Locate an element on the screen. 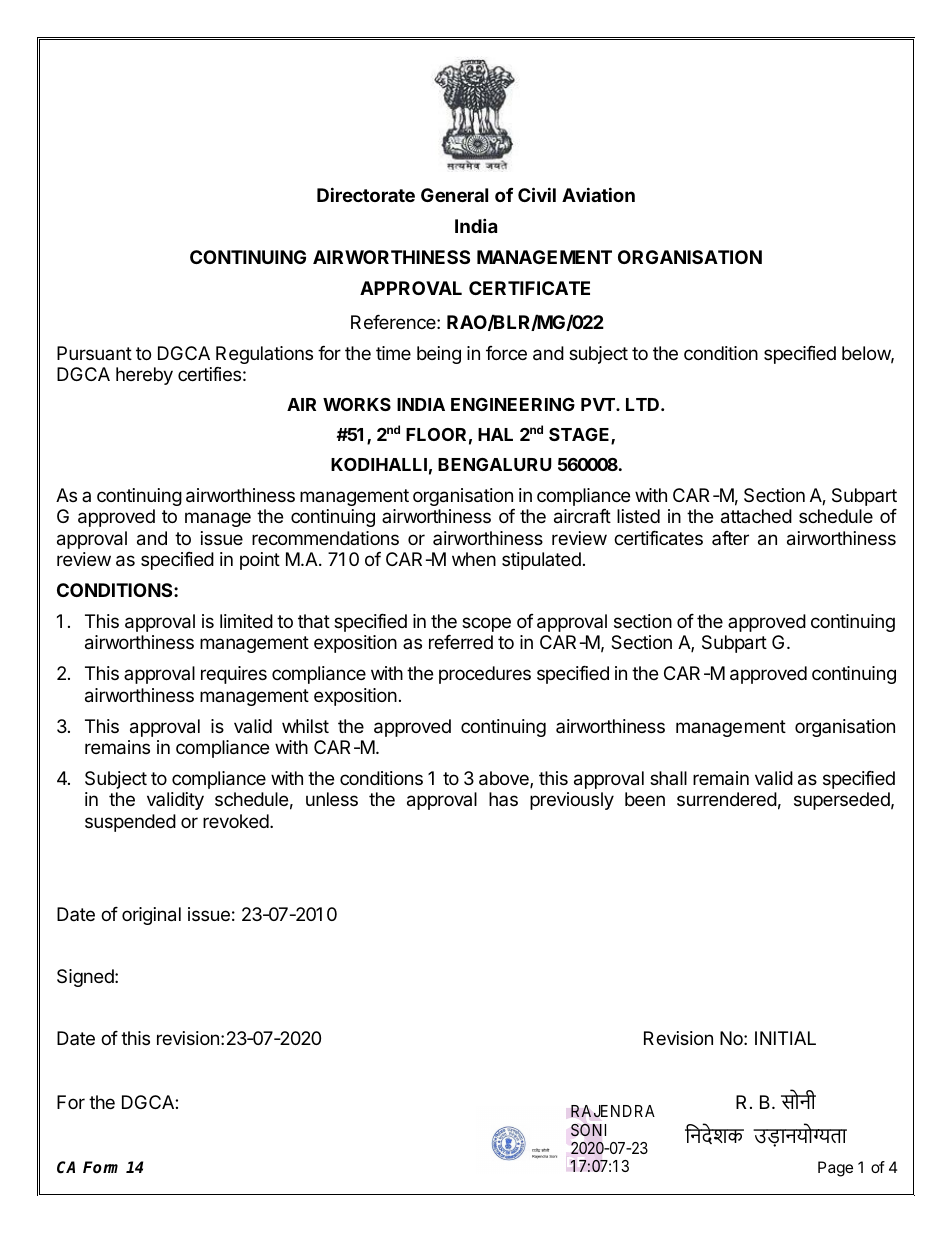 The image size is (952, 1233). Aviation is located at coordinates (598, 194).
